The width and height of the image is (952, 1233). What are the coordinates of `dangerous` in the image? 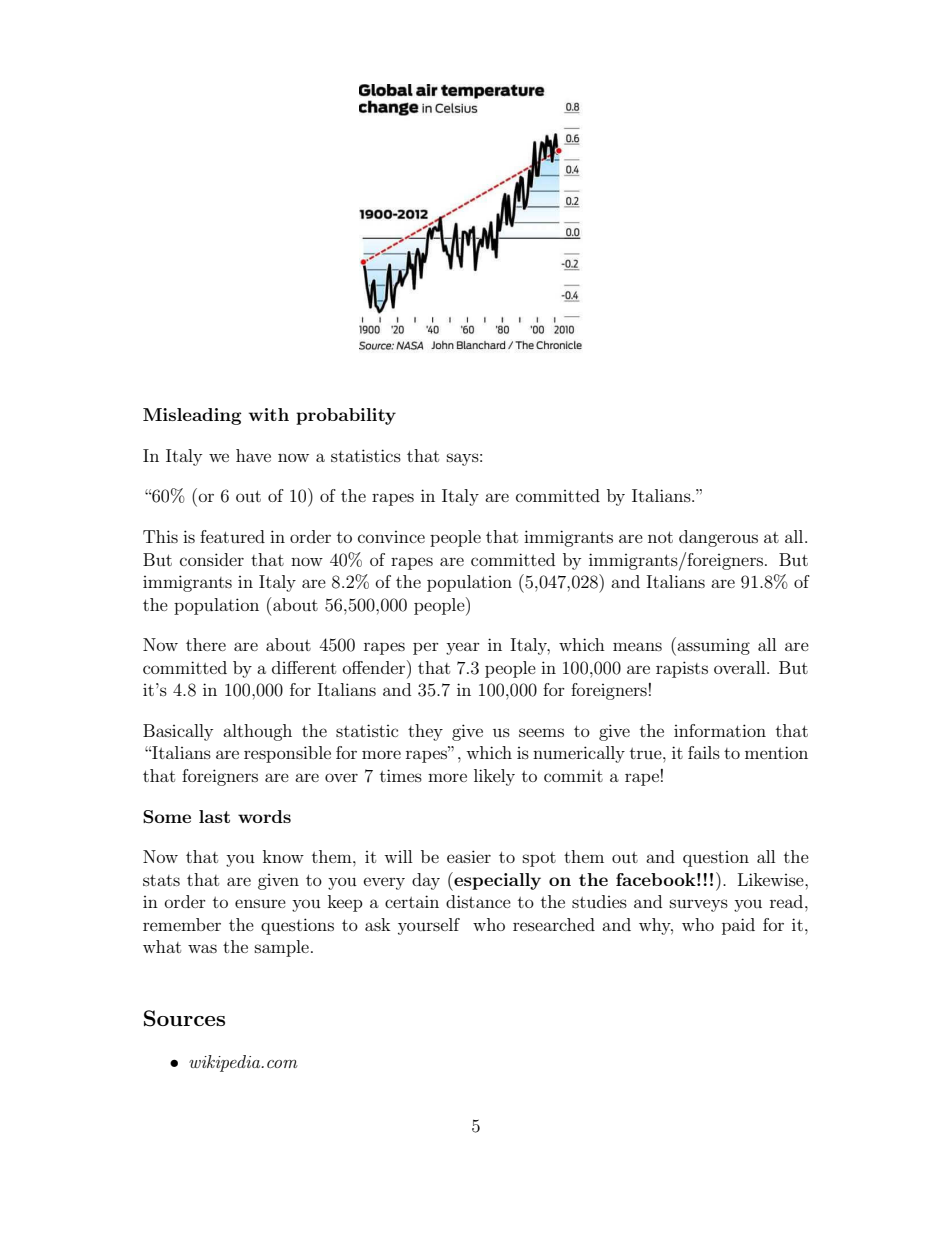 It's located at (718, 538).
